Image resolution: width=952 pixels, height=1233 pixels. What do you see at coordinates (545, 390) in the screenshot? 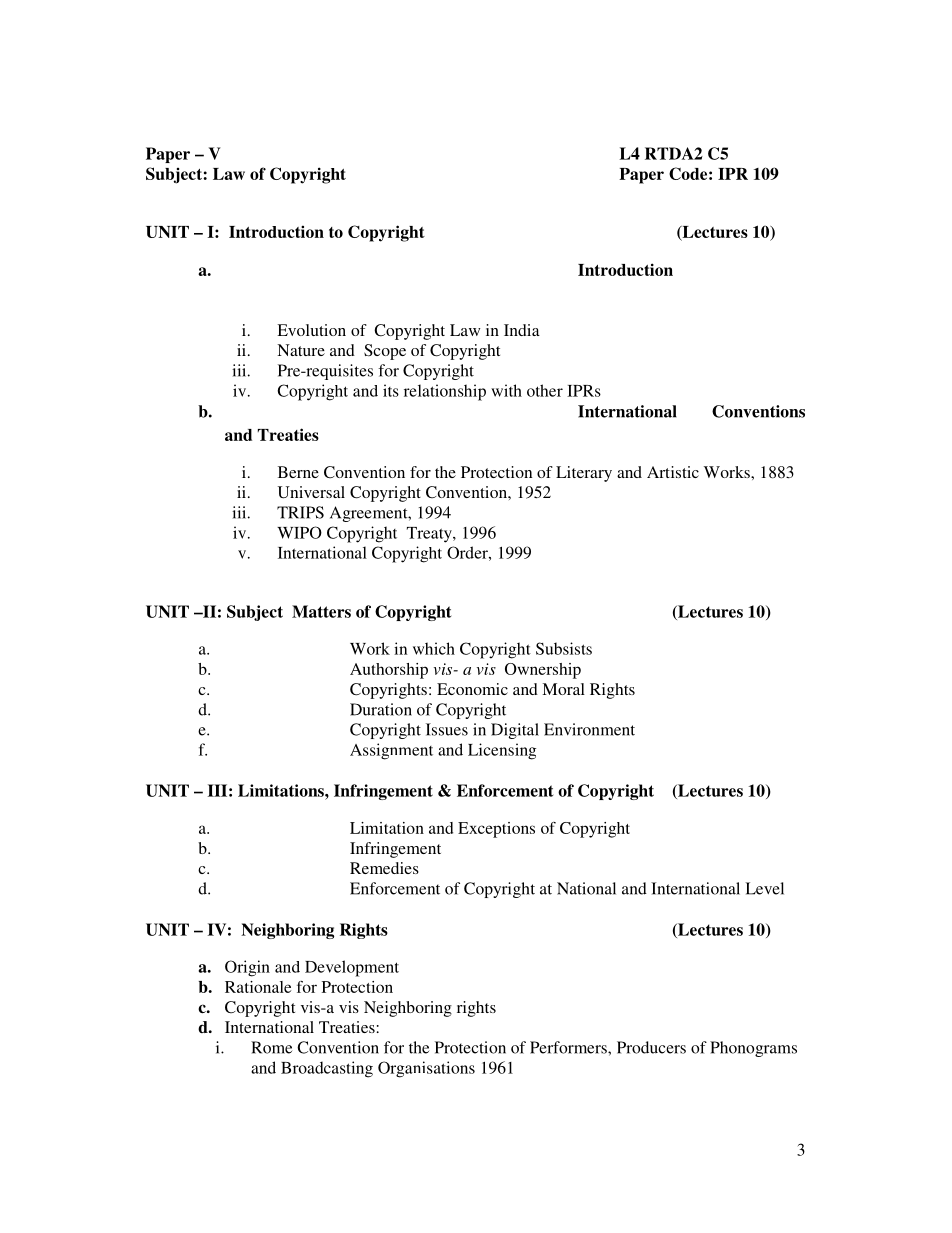
I see `other` at bounding box center [545, 390].
